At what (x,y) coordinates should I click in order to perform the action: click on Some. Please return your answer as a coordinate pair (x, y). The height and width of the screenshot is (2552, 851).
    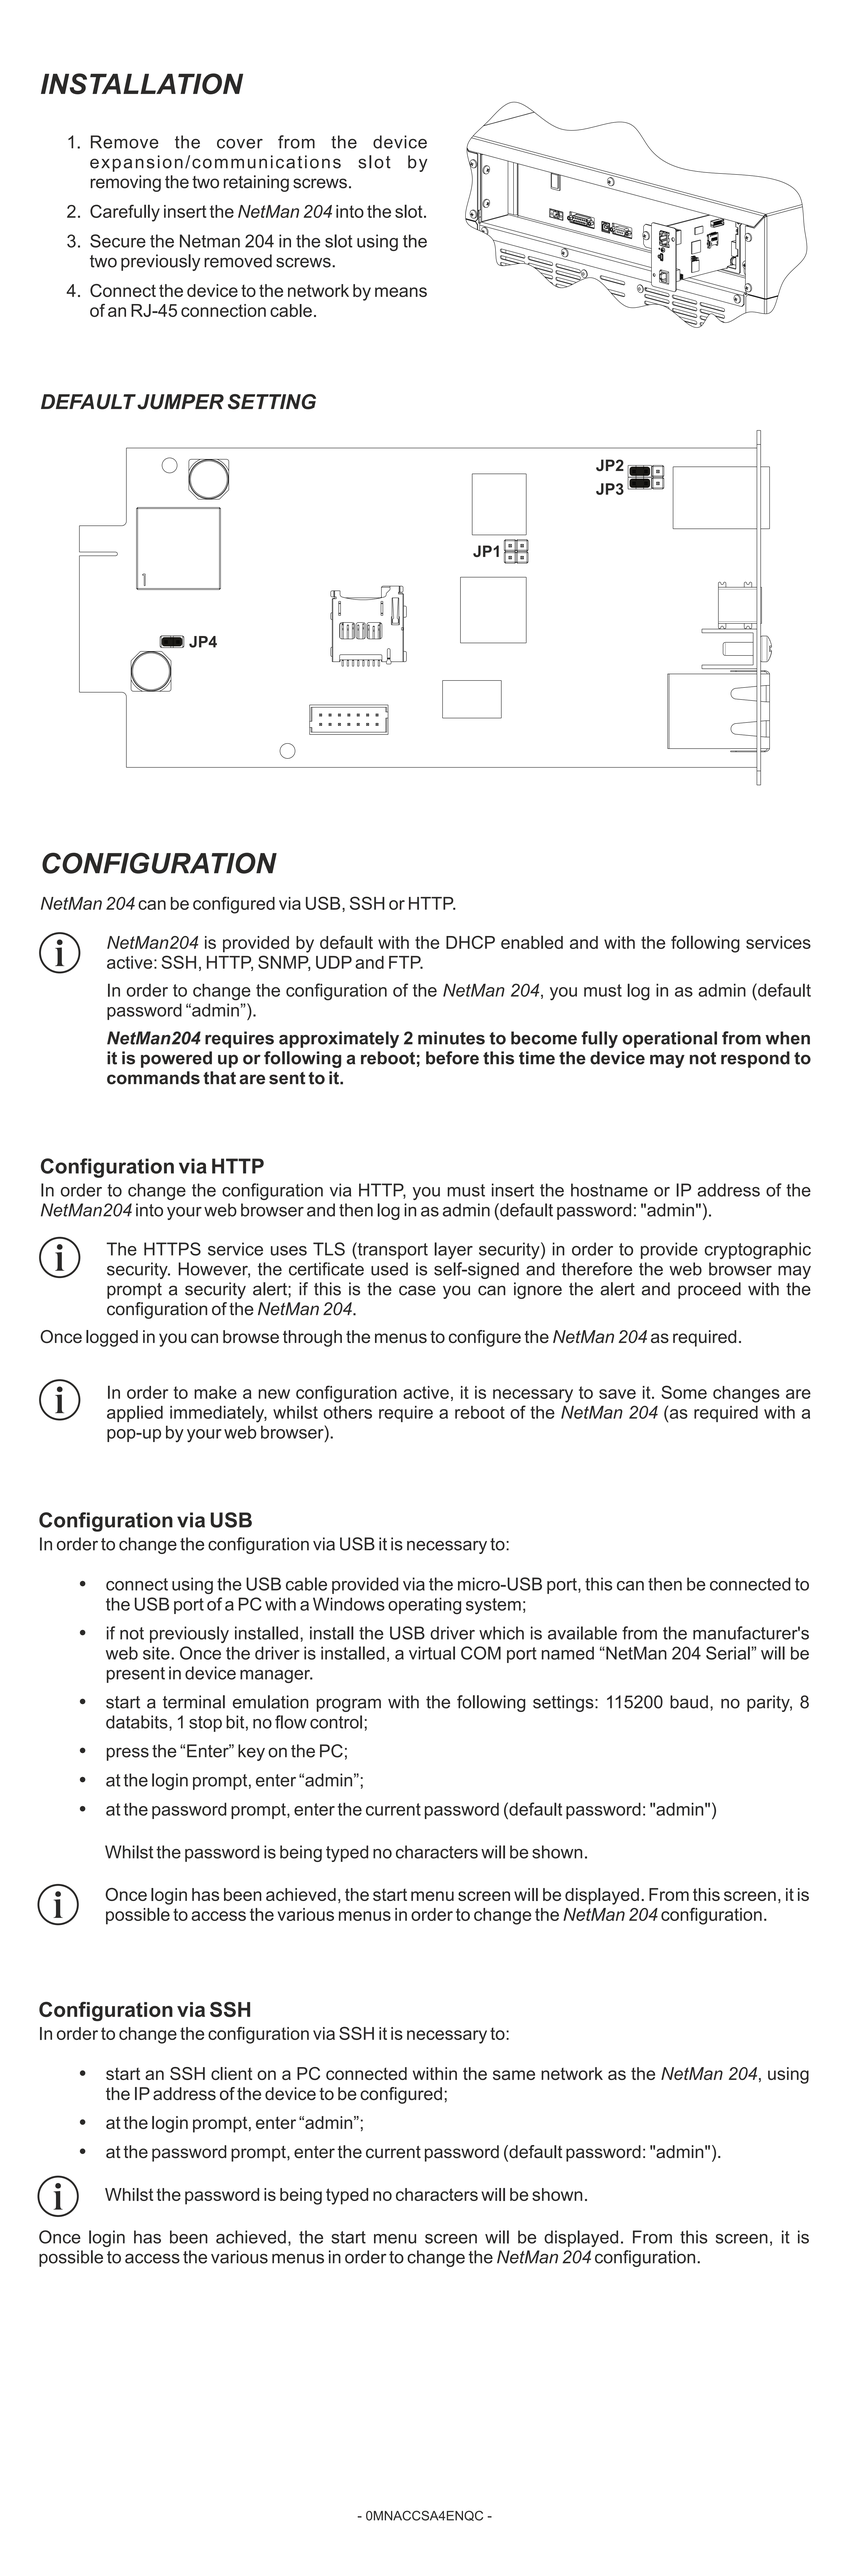
    Looking at the image, I should click on (684, 1392).
